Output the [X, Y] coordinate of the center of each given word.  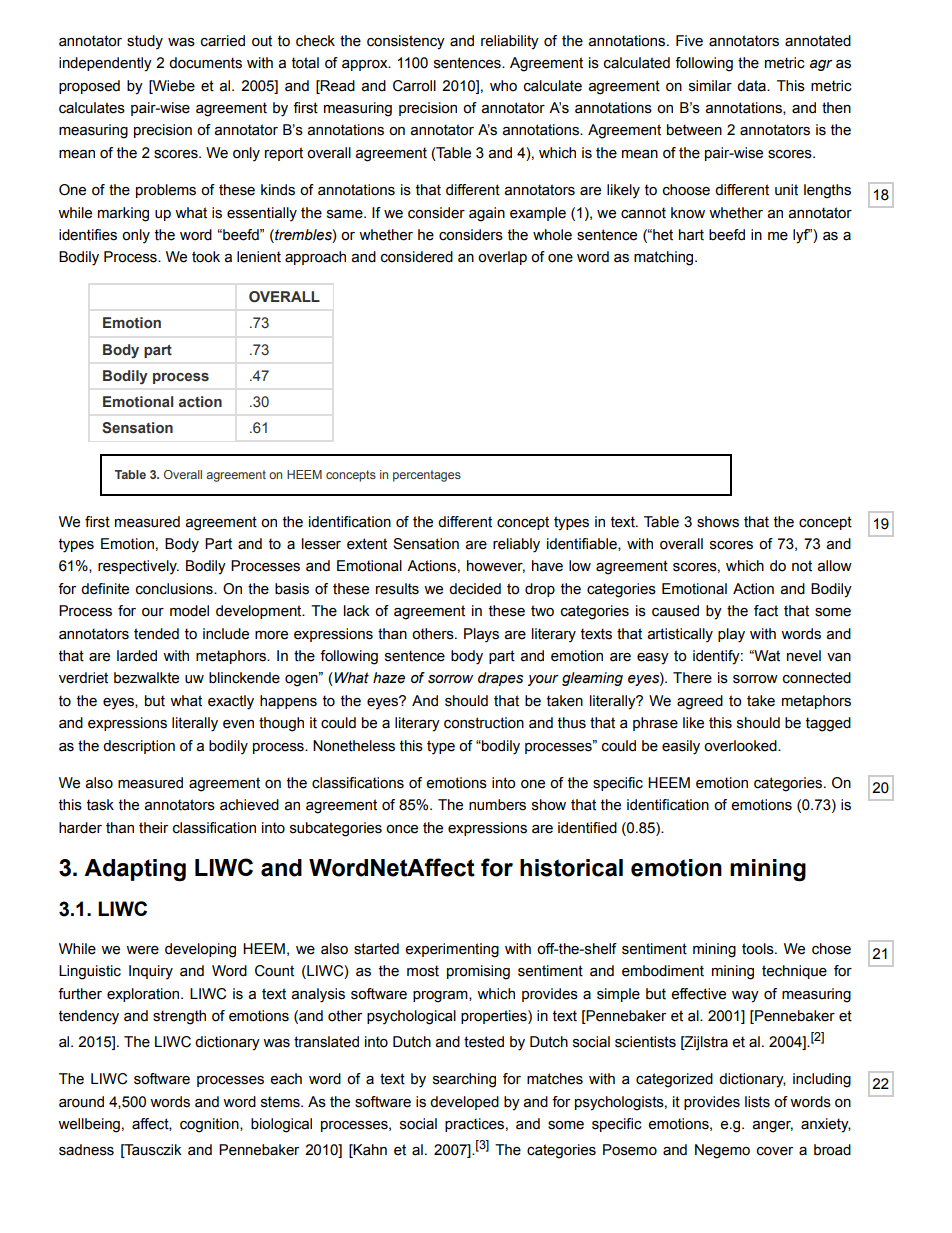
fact [766, 611]
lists [757, 1102]
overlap [502, 258]
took [206, 257]
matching [665, 258]
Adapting [135, 870]
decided [475, 589]
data [752, 86]
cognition [210, 1125]
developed [464, 1103]
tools [759, 949]
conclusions [175, 589]
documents [205, 63]
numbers [497, 805]
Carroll [414, 86]
